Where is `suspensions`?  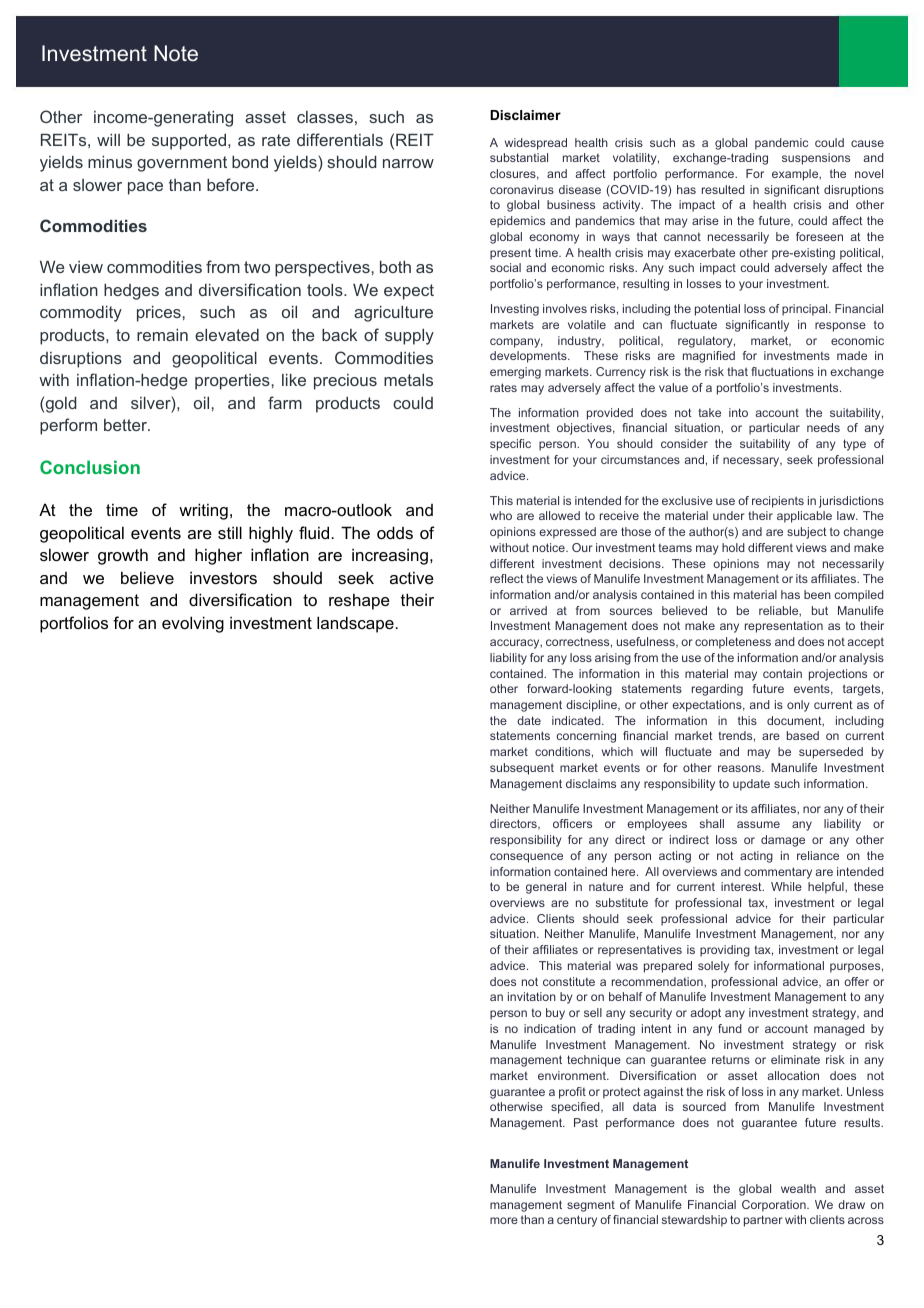
suspensions is located at coordinates (816, 159).
